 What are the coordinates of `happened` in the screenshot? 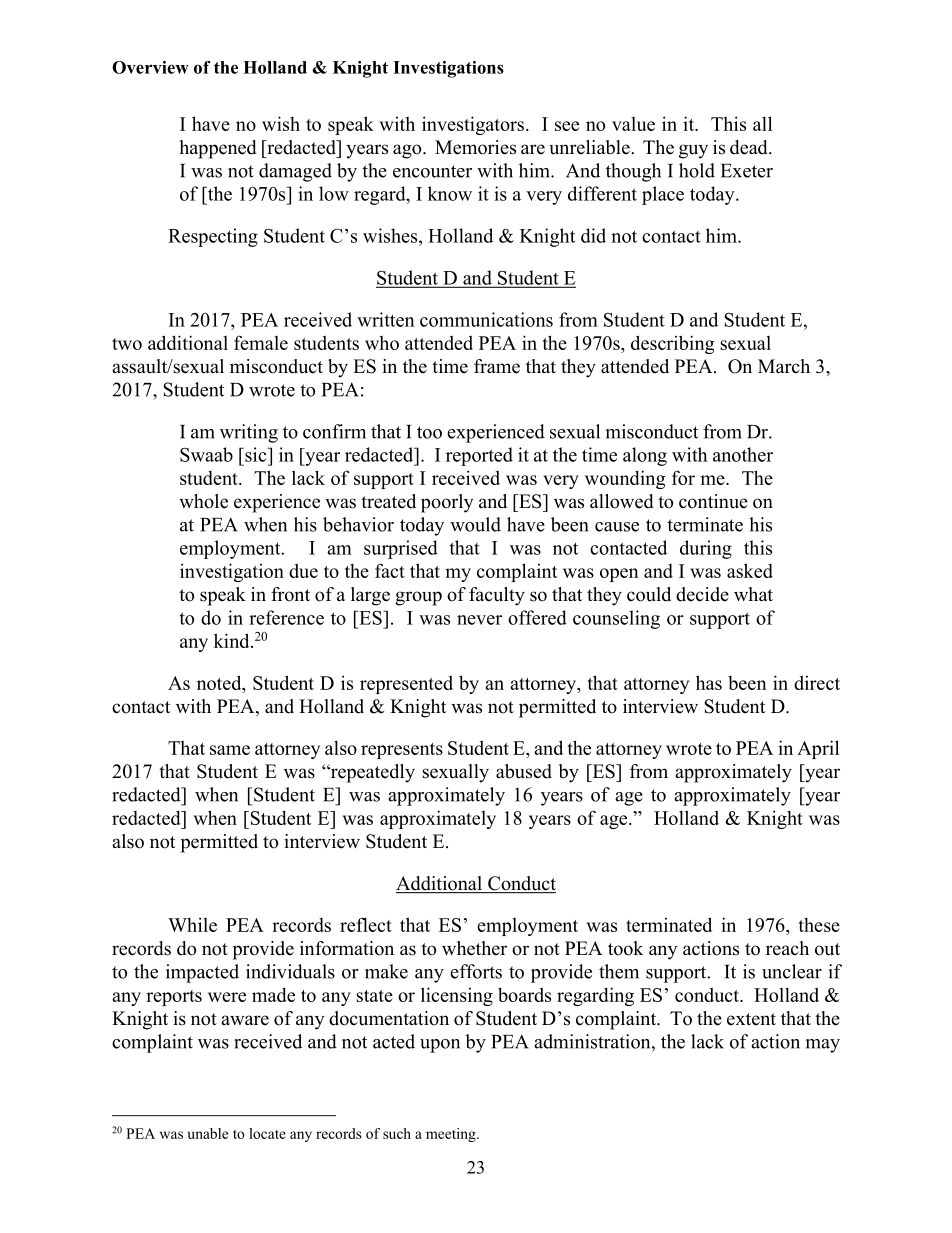 It's located at (218, 149).
